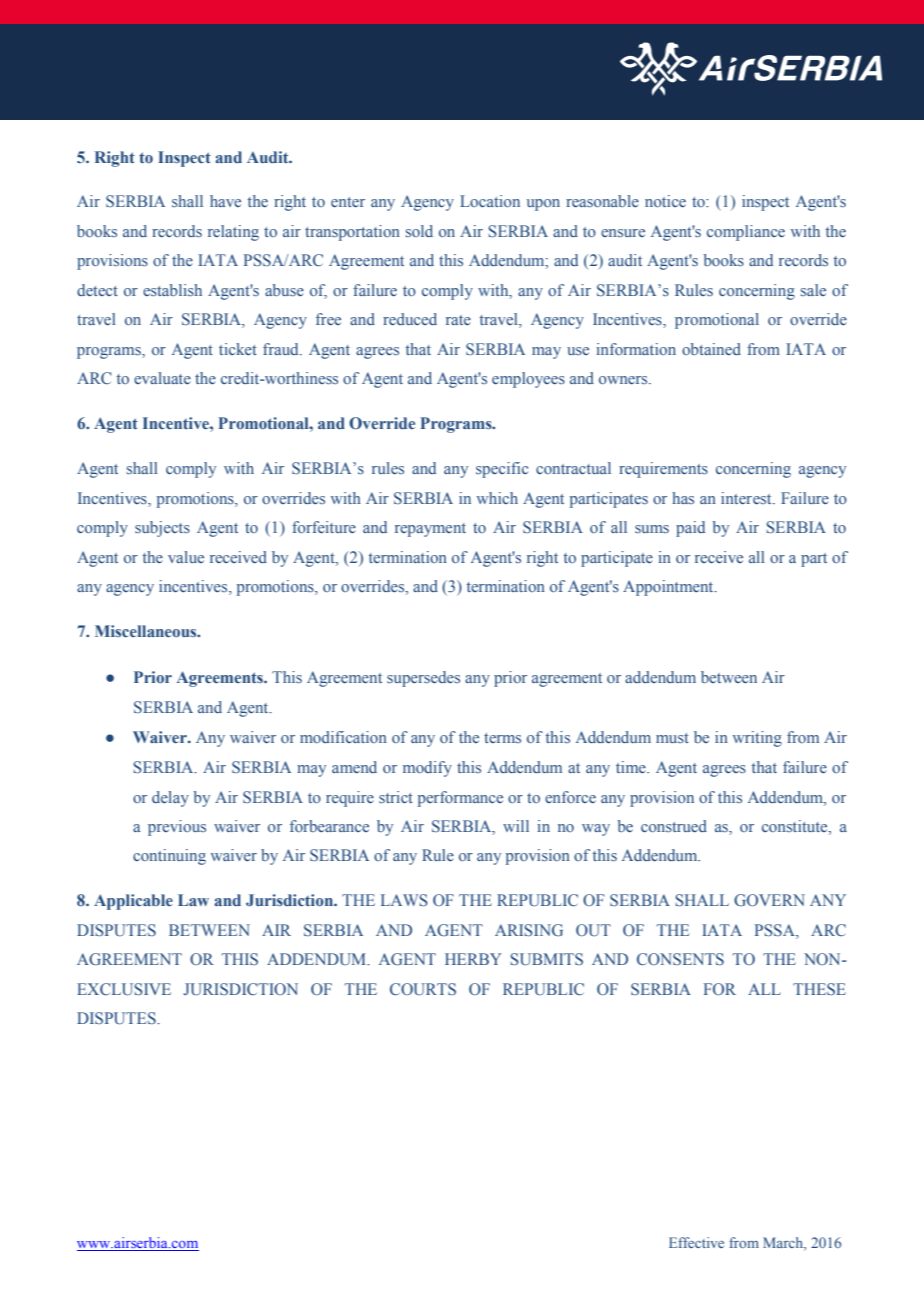 This screenshot has height=1308, width=924. Describe the element at coordinates (502, 470) in the screenshot. I see `specific` at that location.
